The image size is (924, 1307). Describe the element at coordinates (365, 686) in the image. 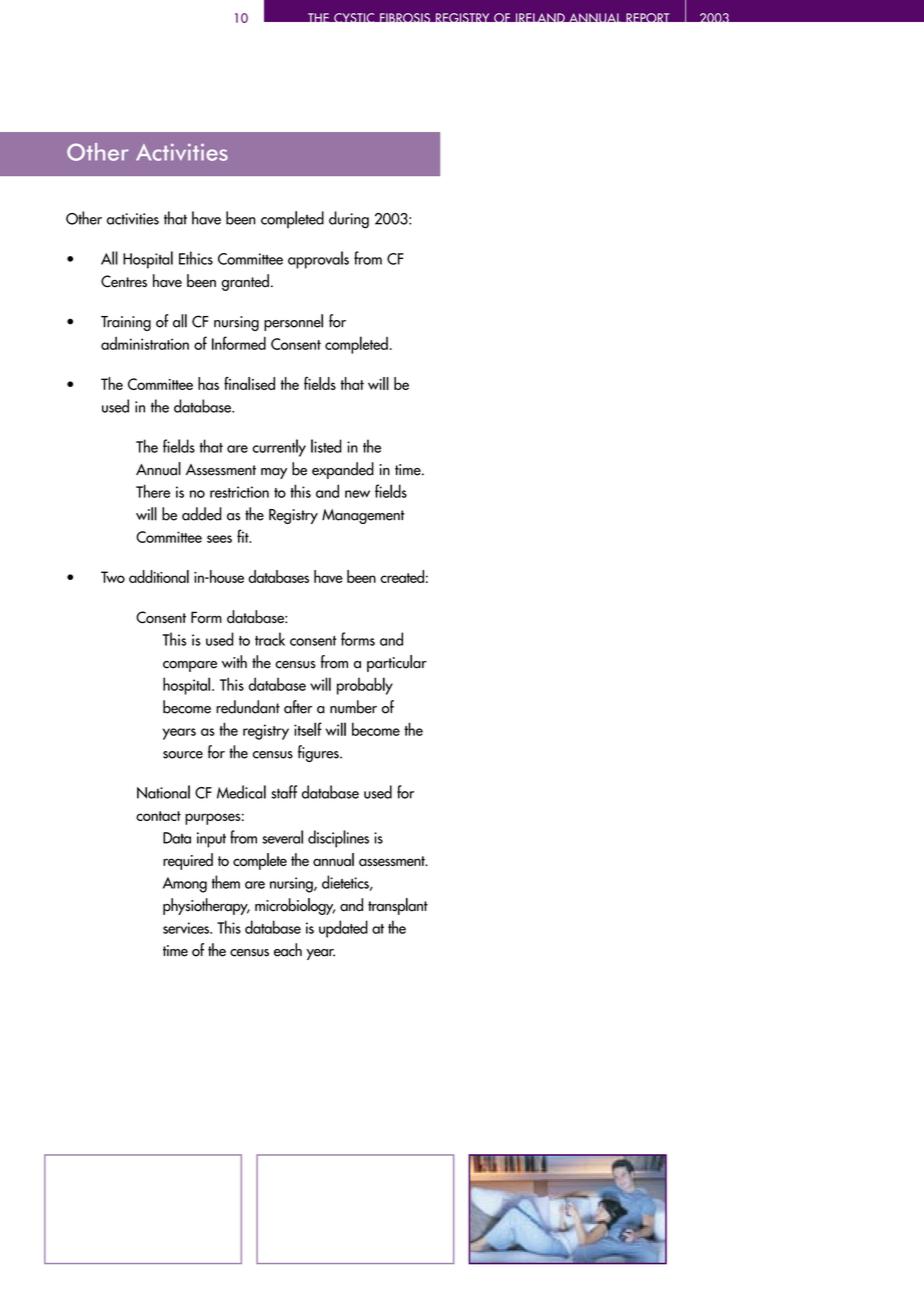

I see `probably` at that location.
